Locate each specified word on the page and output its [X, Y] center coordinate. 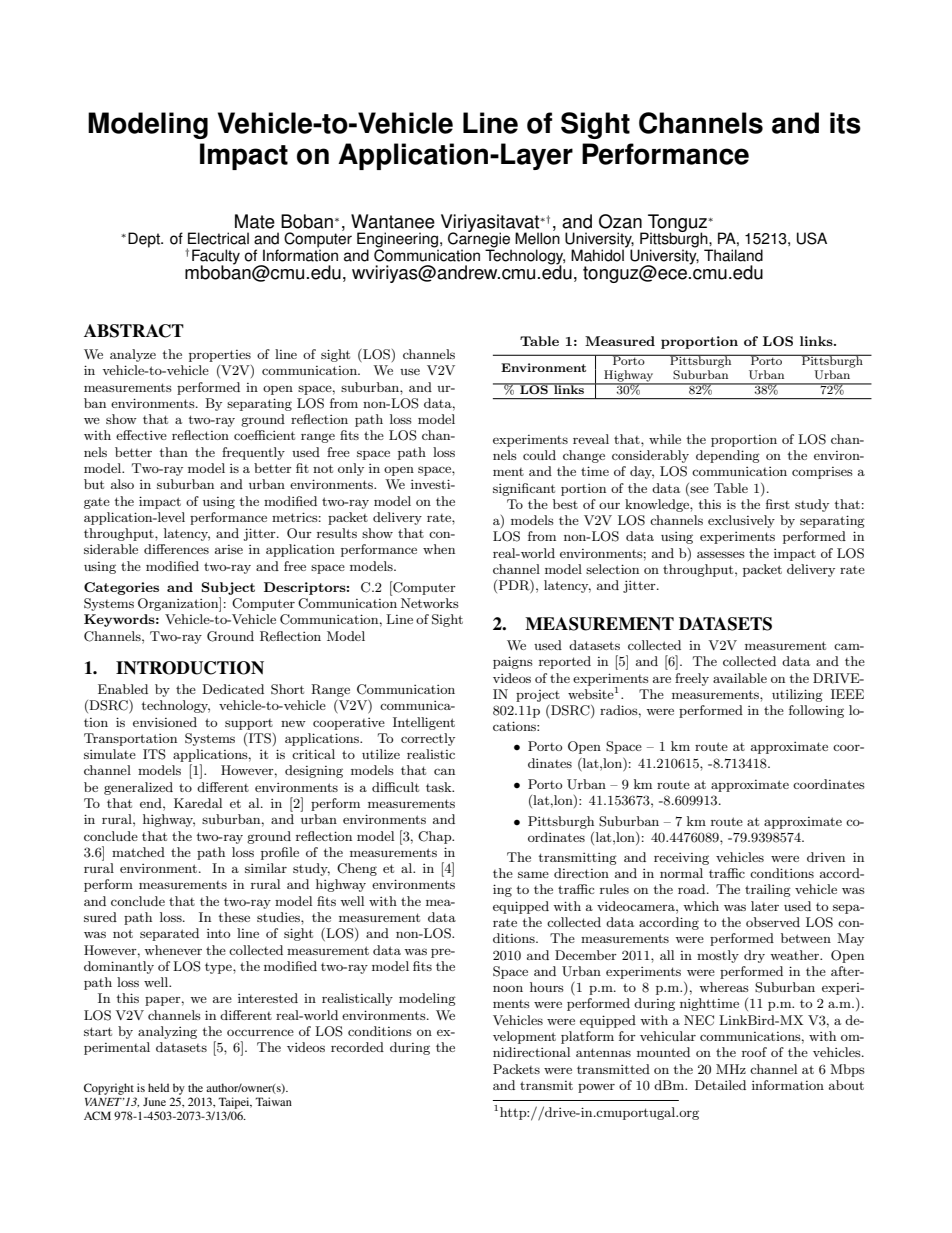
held [158, 1087]
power [596, 1088]
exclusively [741, 521]
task [440, 787]
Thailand [733, 255]
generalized [138, 788]
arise [229, 549]
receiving [681, 859]
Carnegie [480, 240]
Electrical [218, 238]
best [565, 504]
